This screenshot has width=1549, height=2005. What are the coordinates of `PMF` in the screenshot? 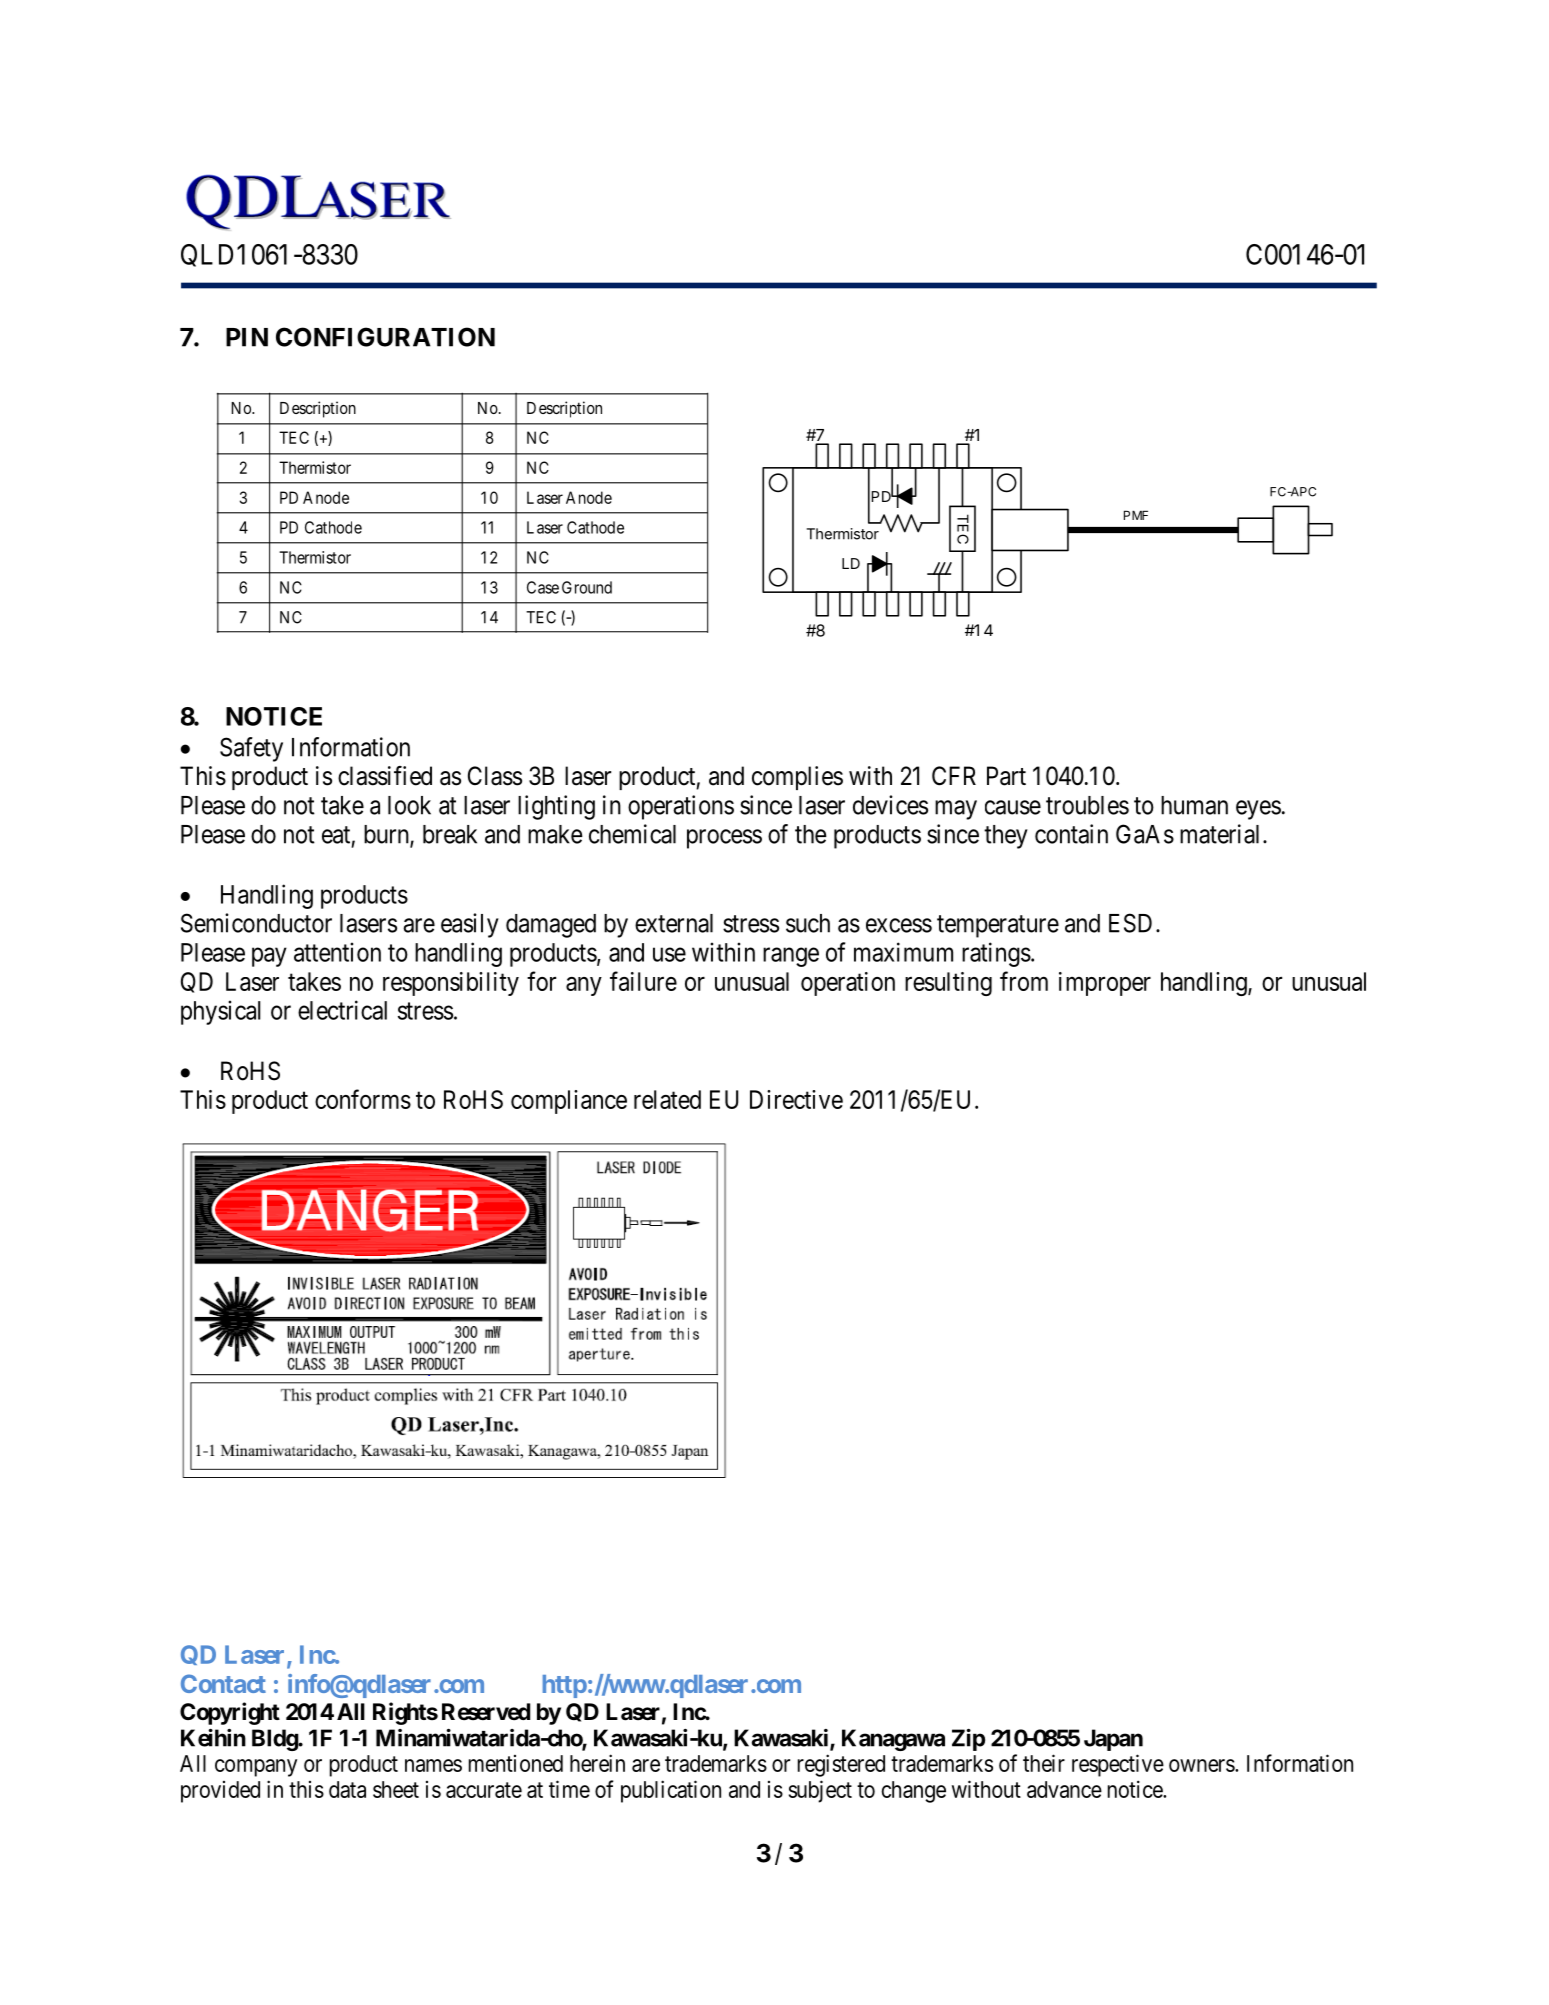 It's located at (1136, 515).
